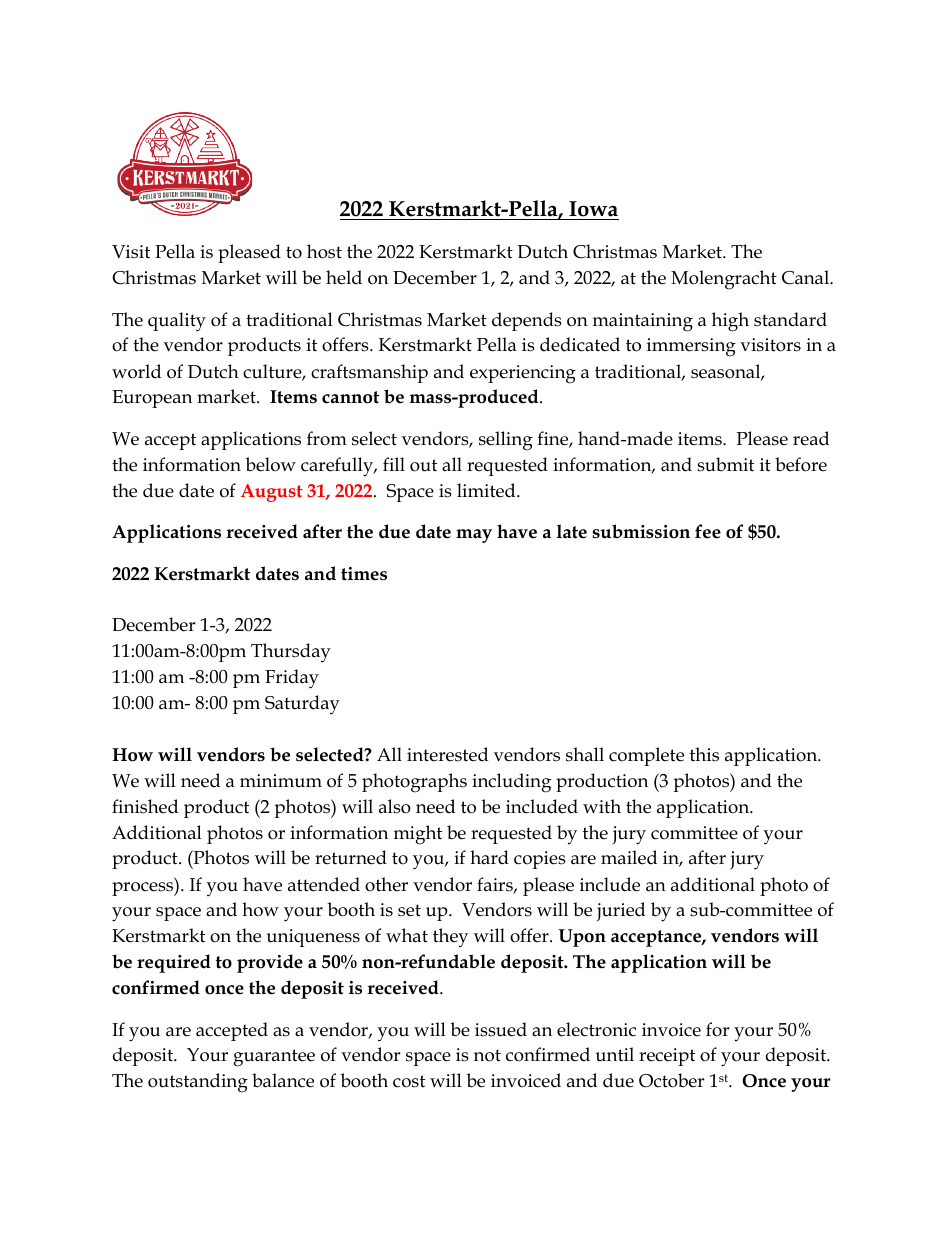  What do you see at coordinates (593, 209) in the screenshot?
I see `Iowa` at bounding box center [593, 209].
